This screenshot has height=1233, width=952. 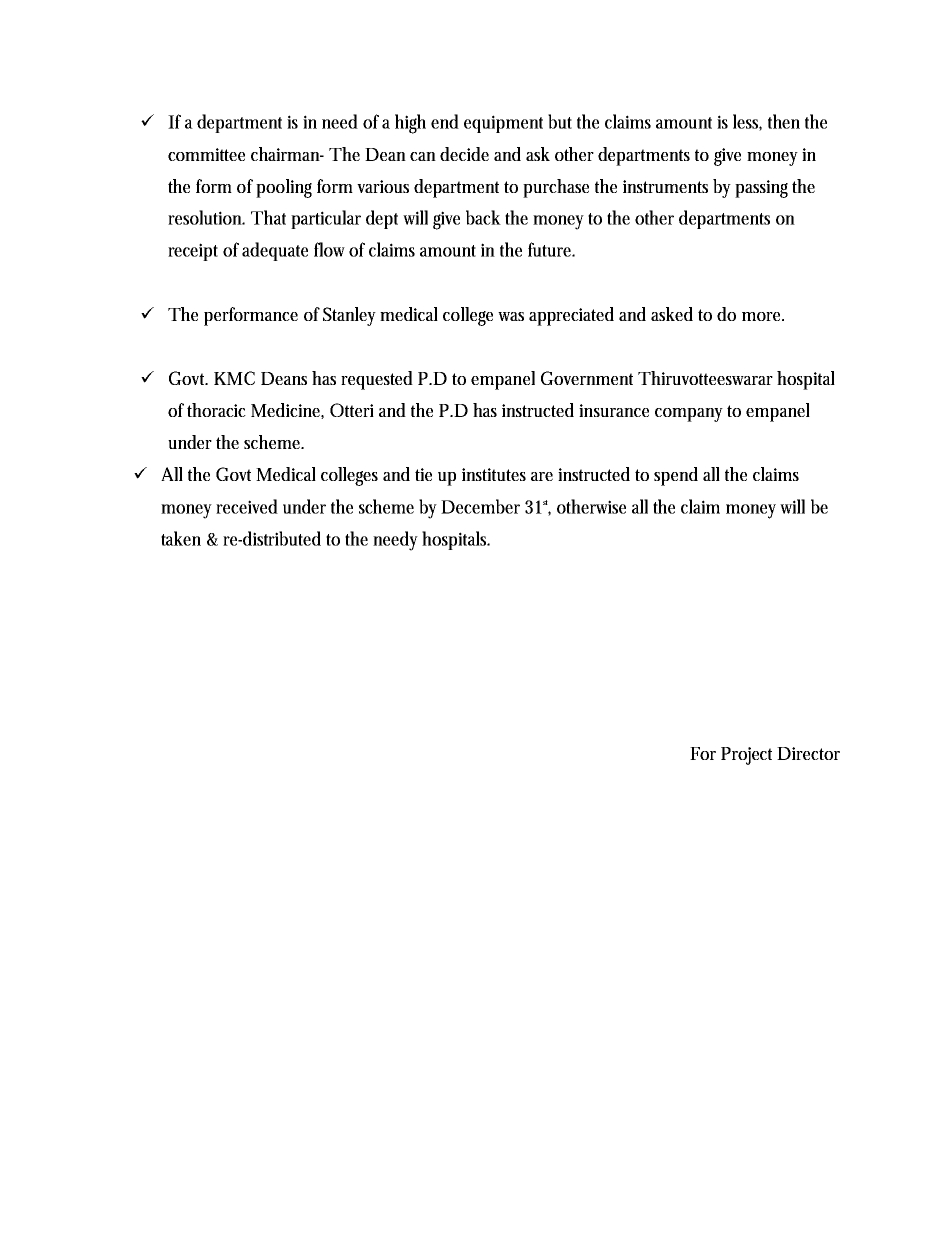 I want to click on December, so click(x=480, y=506).
